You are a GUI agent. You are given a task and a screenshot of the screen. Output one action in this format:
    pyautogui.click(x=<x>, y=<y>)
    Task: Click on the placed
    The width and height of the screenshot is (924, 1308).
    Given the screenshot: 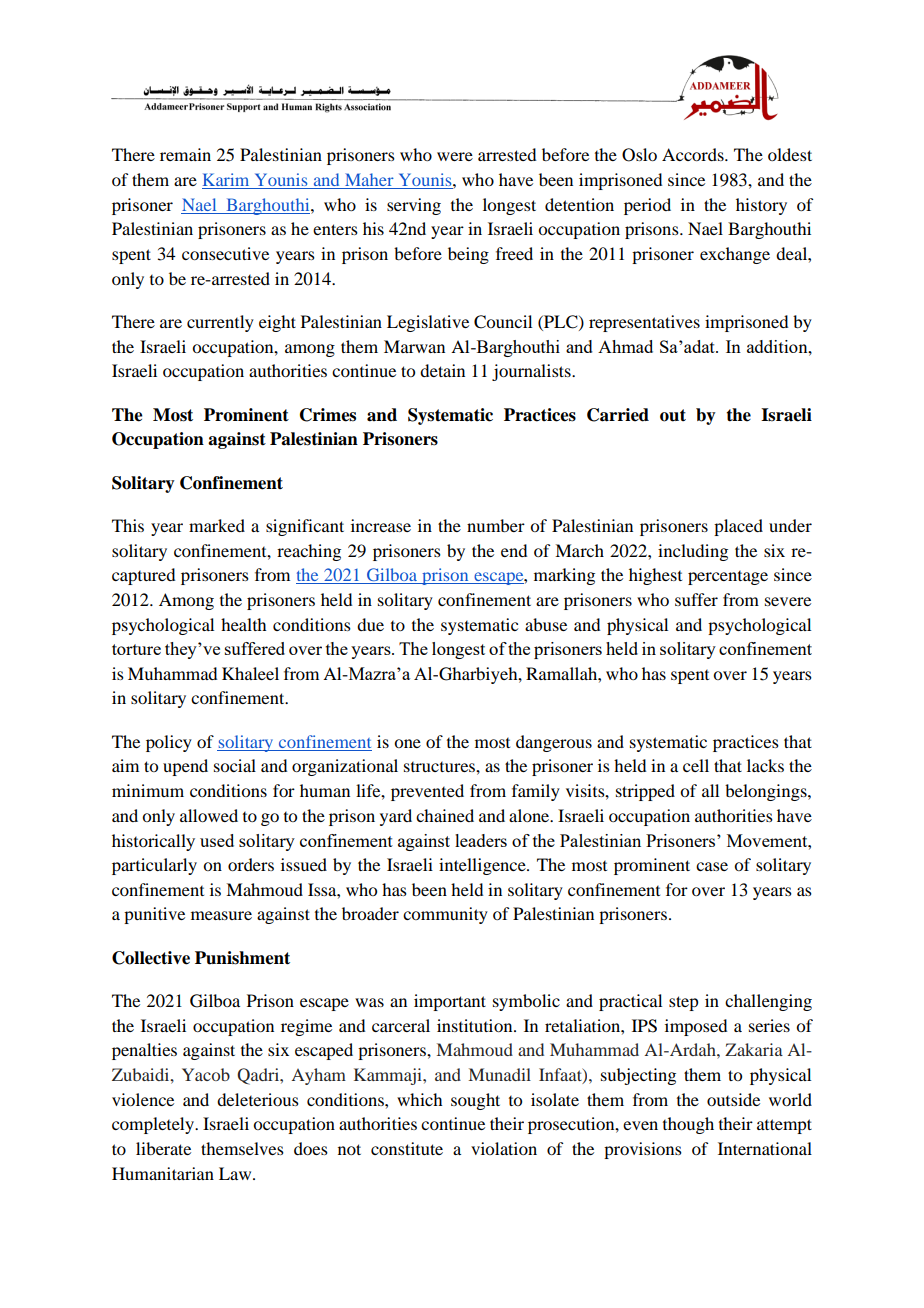 What is the action you would take?
    pyautogui.click(x=738, y=527)
